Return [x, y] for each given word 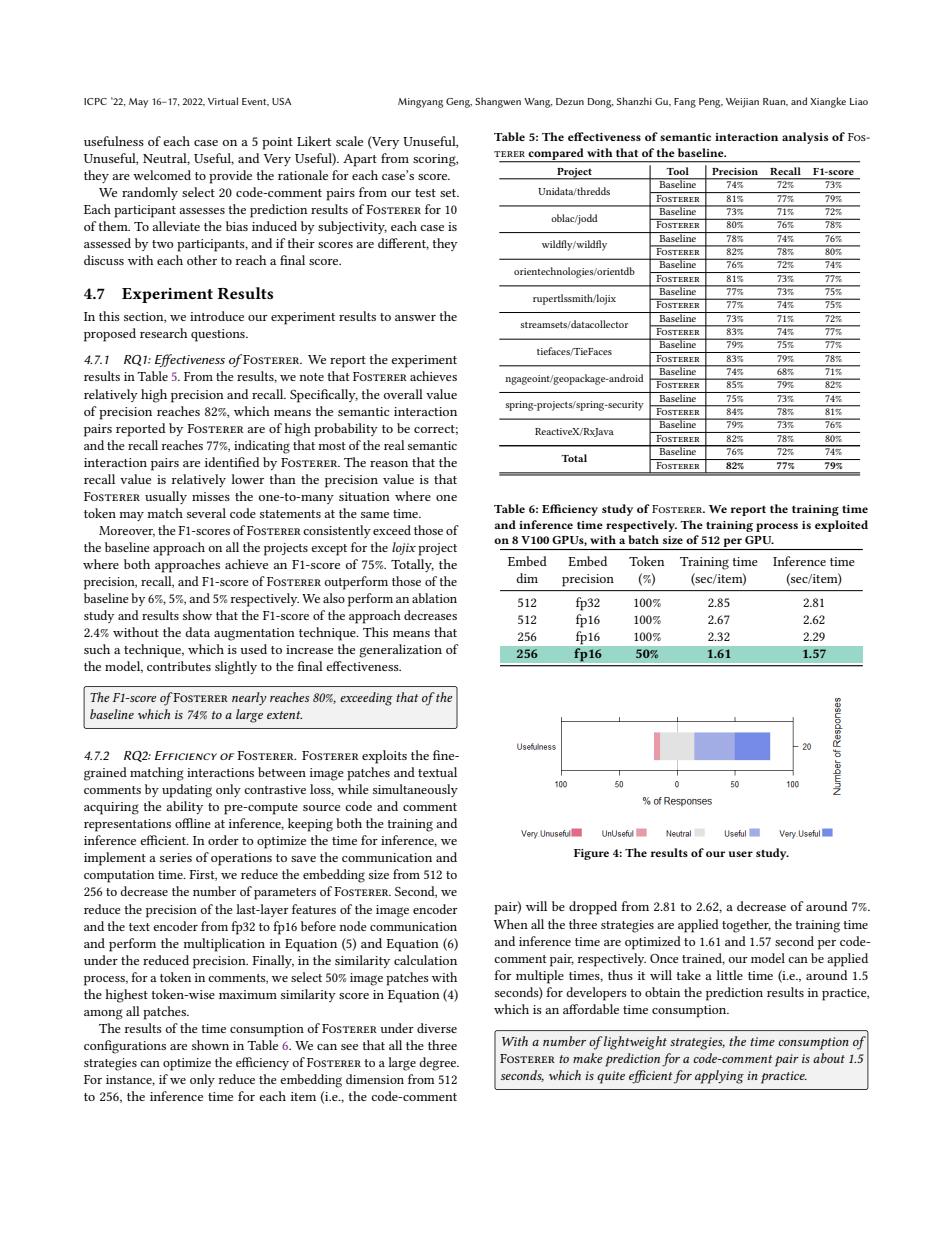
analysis [805, 138]
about [829, 1058]
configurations [125, 1047]
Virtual [223, 101]
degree [439, 1064]
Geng [459, 103]
